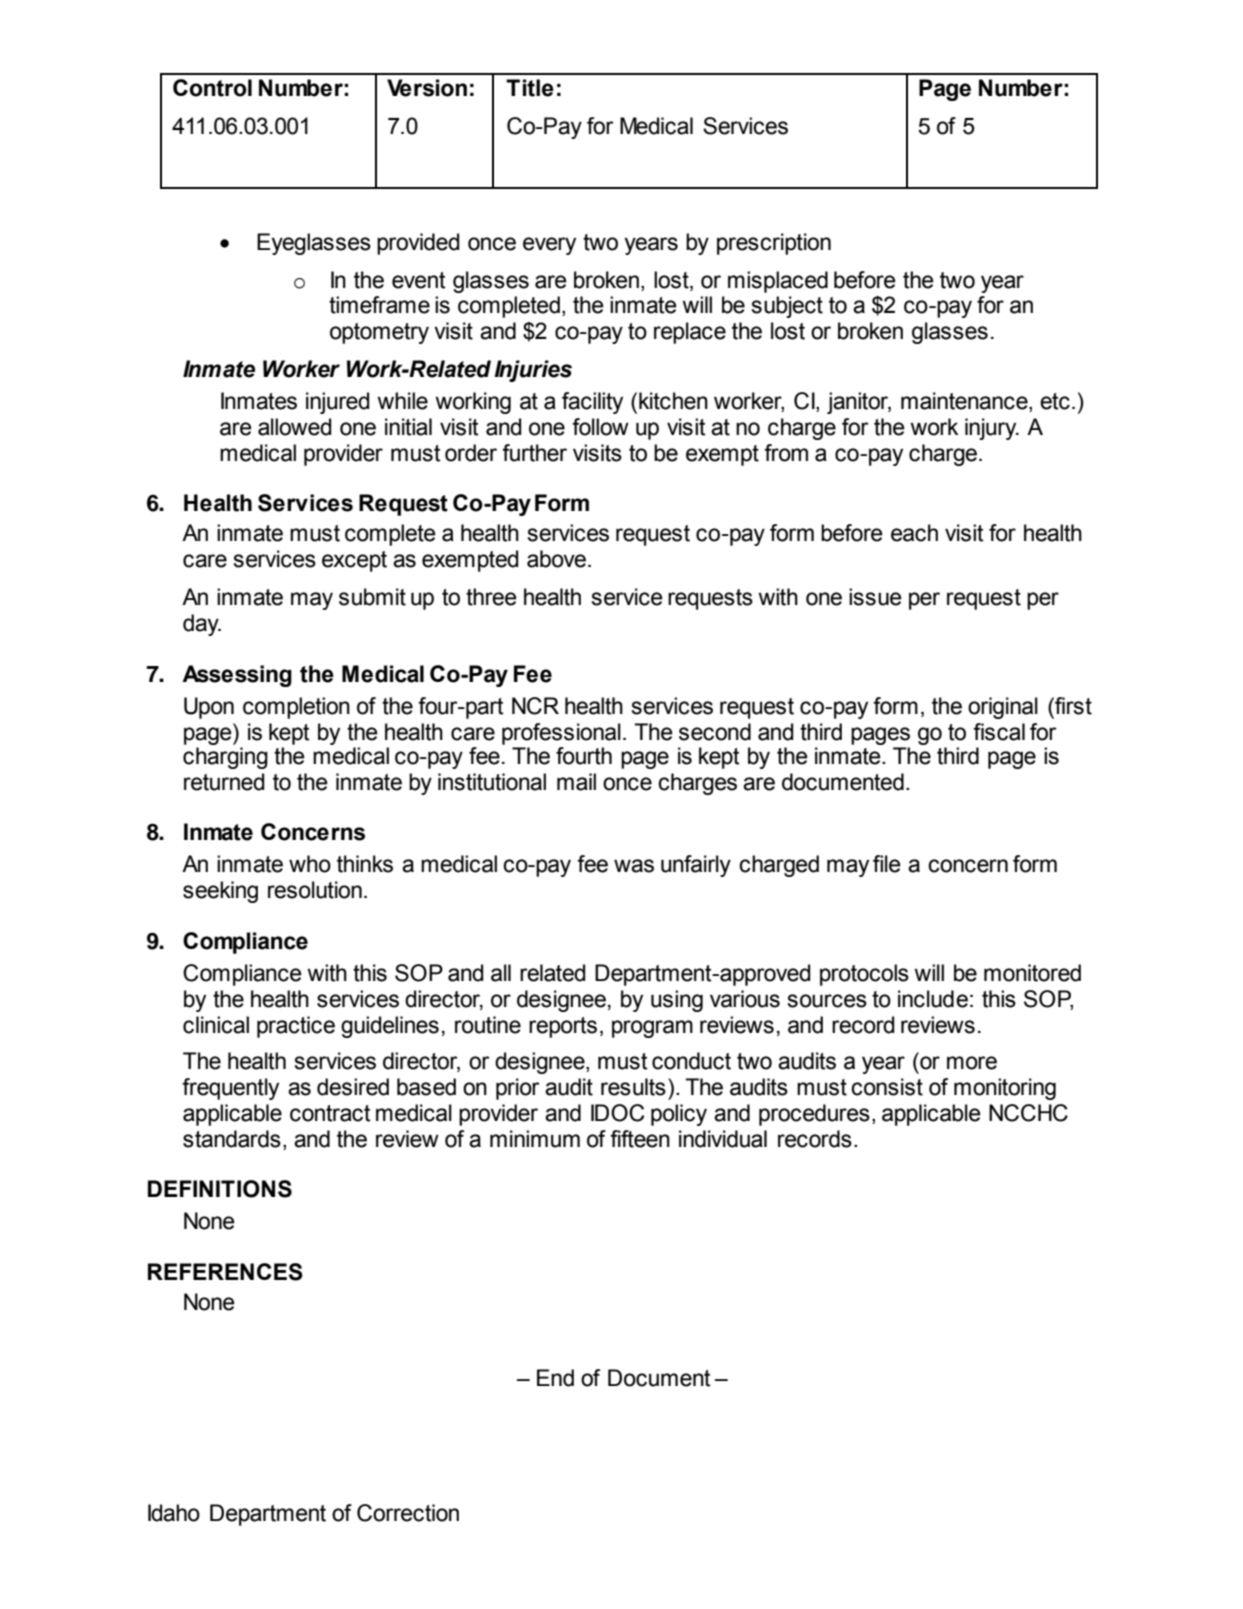  What do you see at coordinates (174, 1513) in the page?
I see `Idaho` at bounding box center [174, 1513].
